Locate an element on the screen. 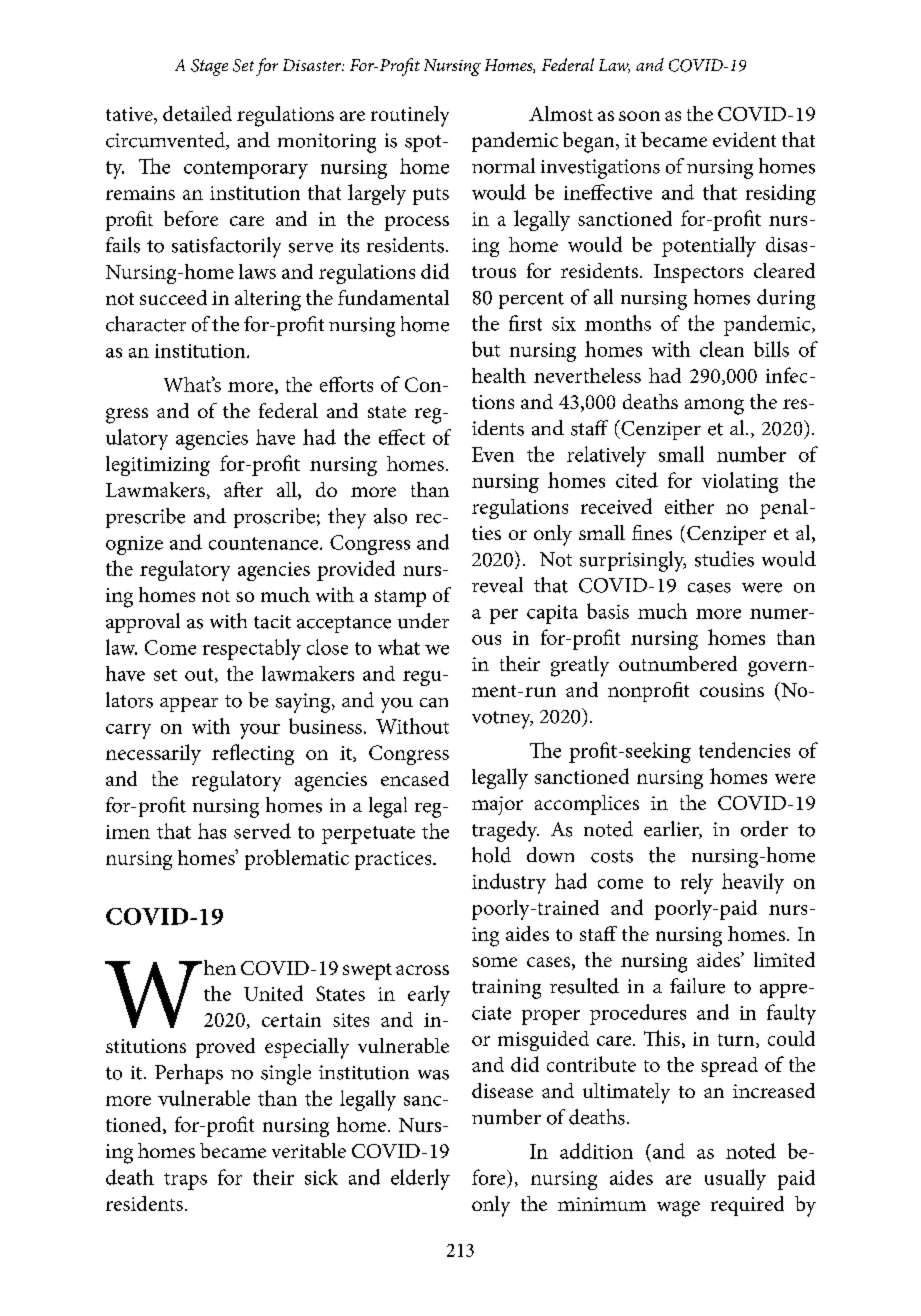 This screenshot has width=921, height=1316. routinely is located at coordinates (410, 116).
